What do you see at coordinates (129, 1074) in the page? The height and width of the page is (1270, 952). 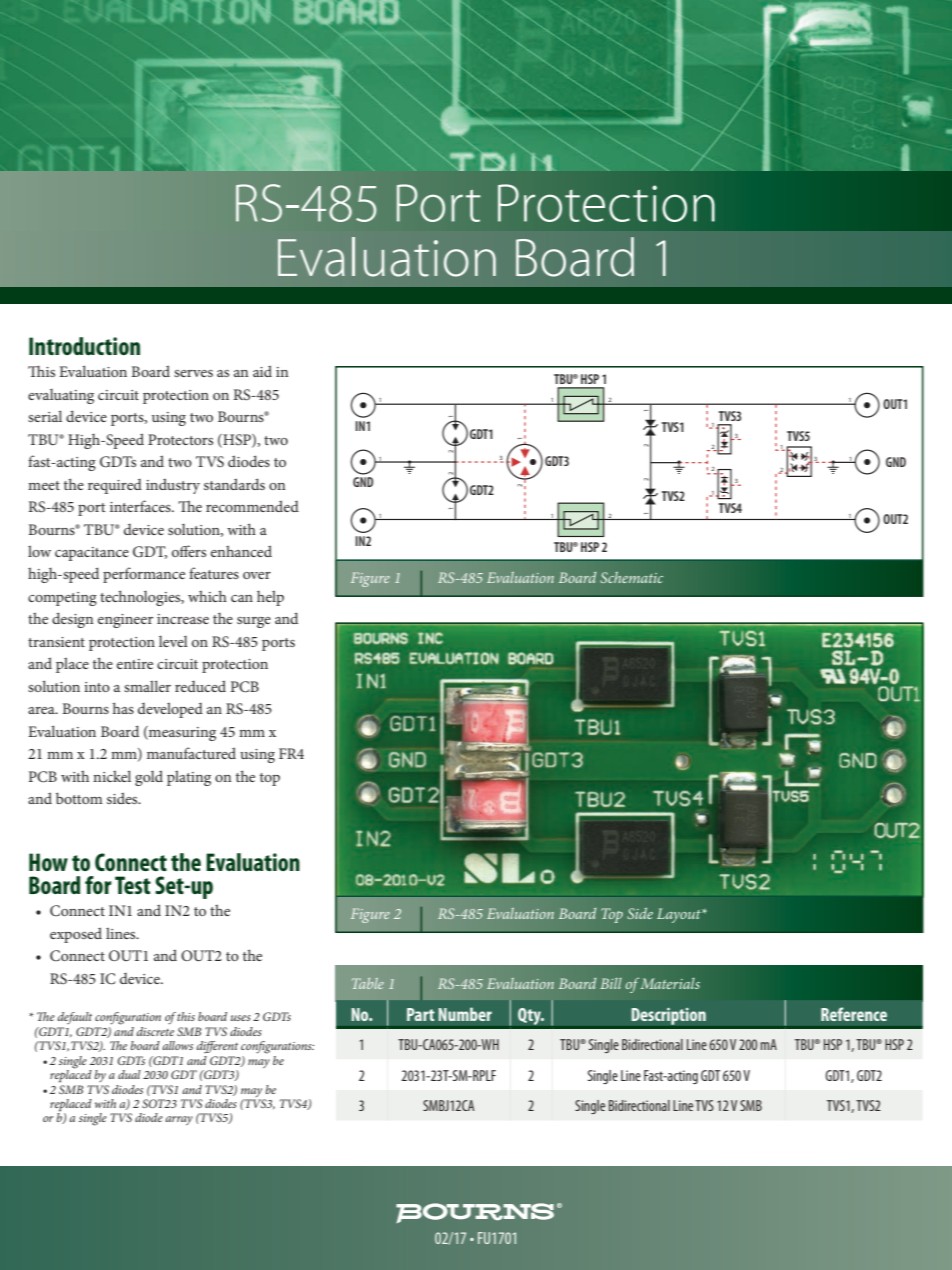 I see `dual` at bounding box center [129, 1074].
